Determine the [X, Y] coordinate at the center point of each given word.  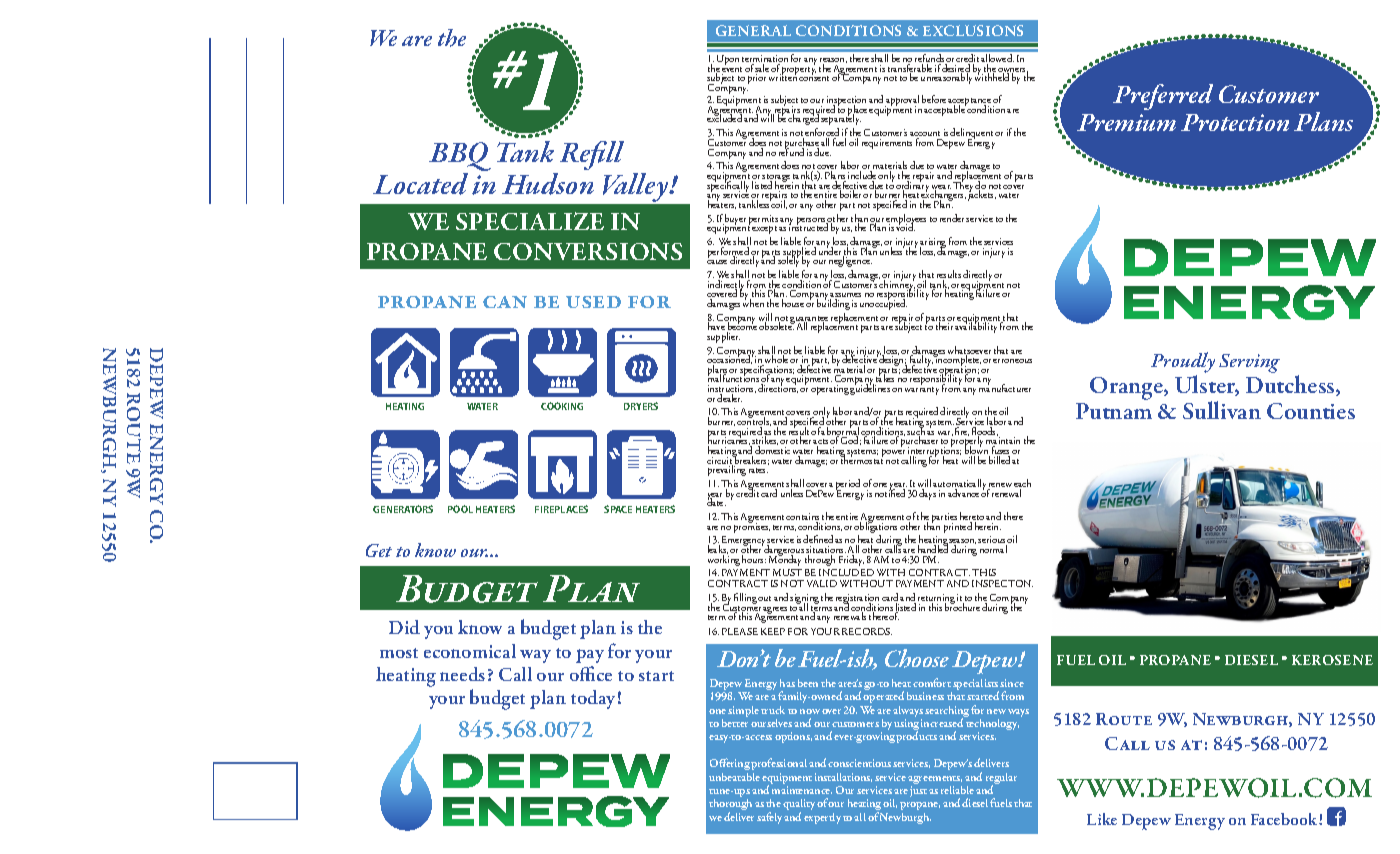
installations [843, 777]
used [593, 302]
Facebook [1285, 819]
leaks [718, 549]
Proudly [1183, 362]
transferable [910, 69]
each [1022, 484]
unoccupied [883, 303]
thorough [730, 806]
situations [826, 551]
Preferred [1163, 97]
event [732, 71]
